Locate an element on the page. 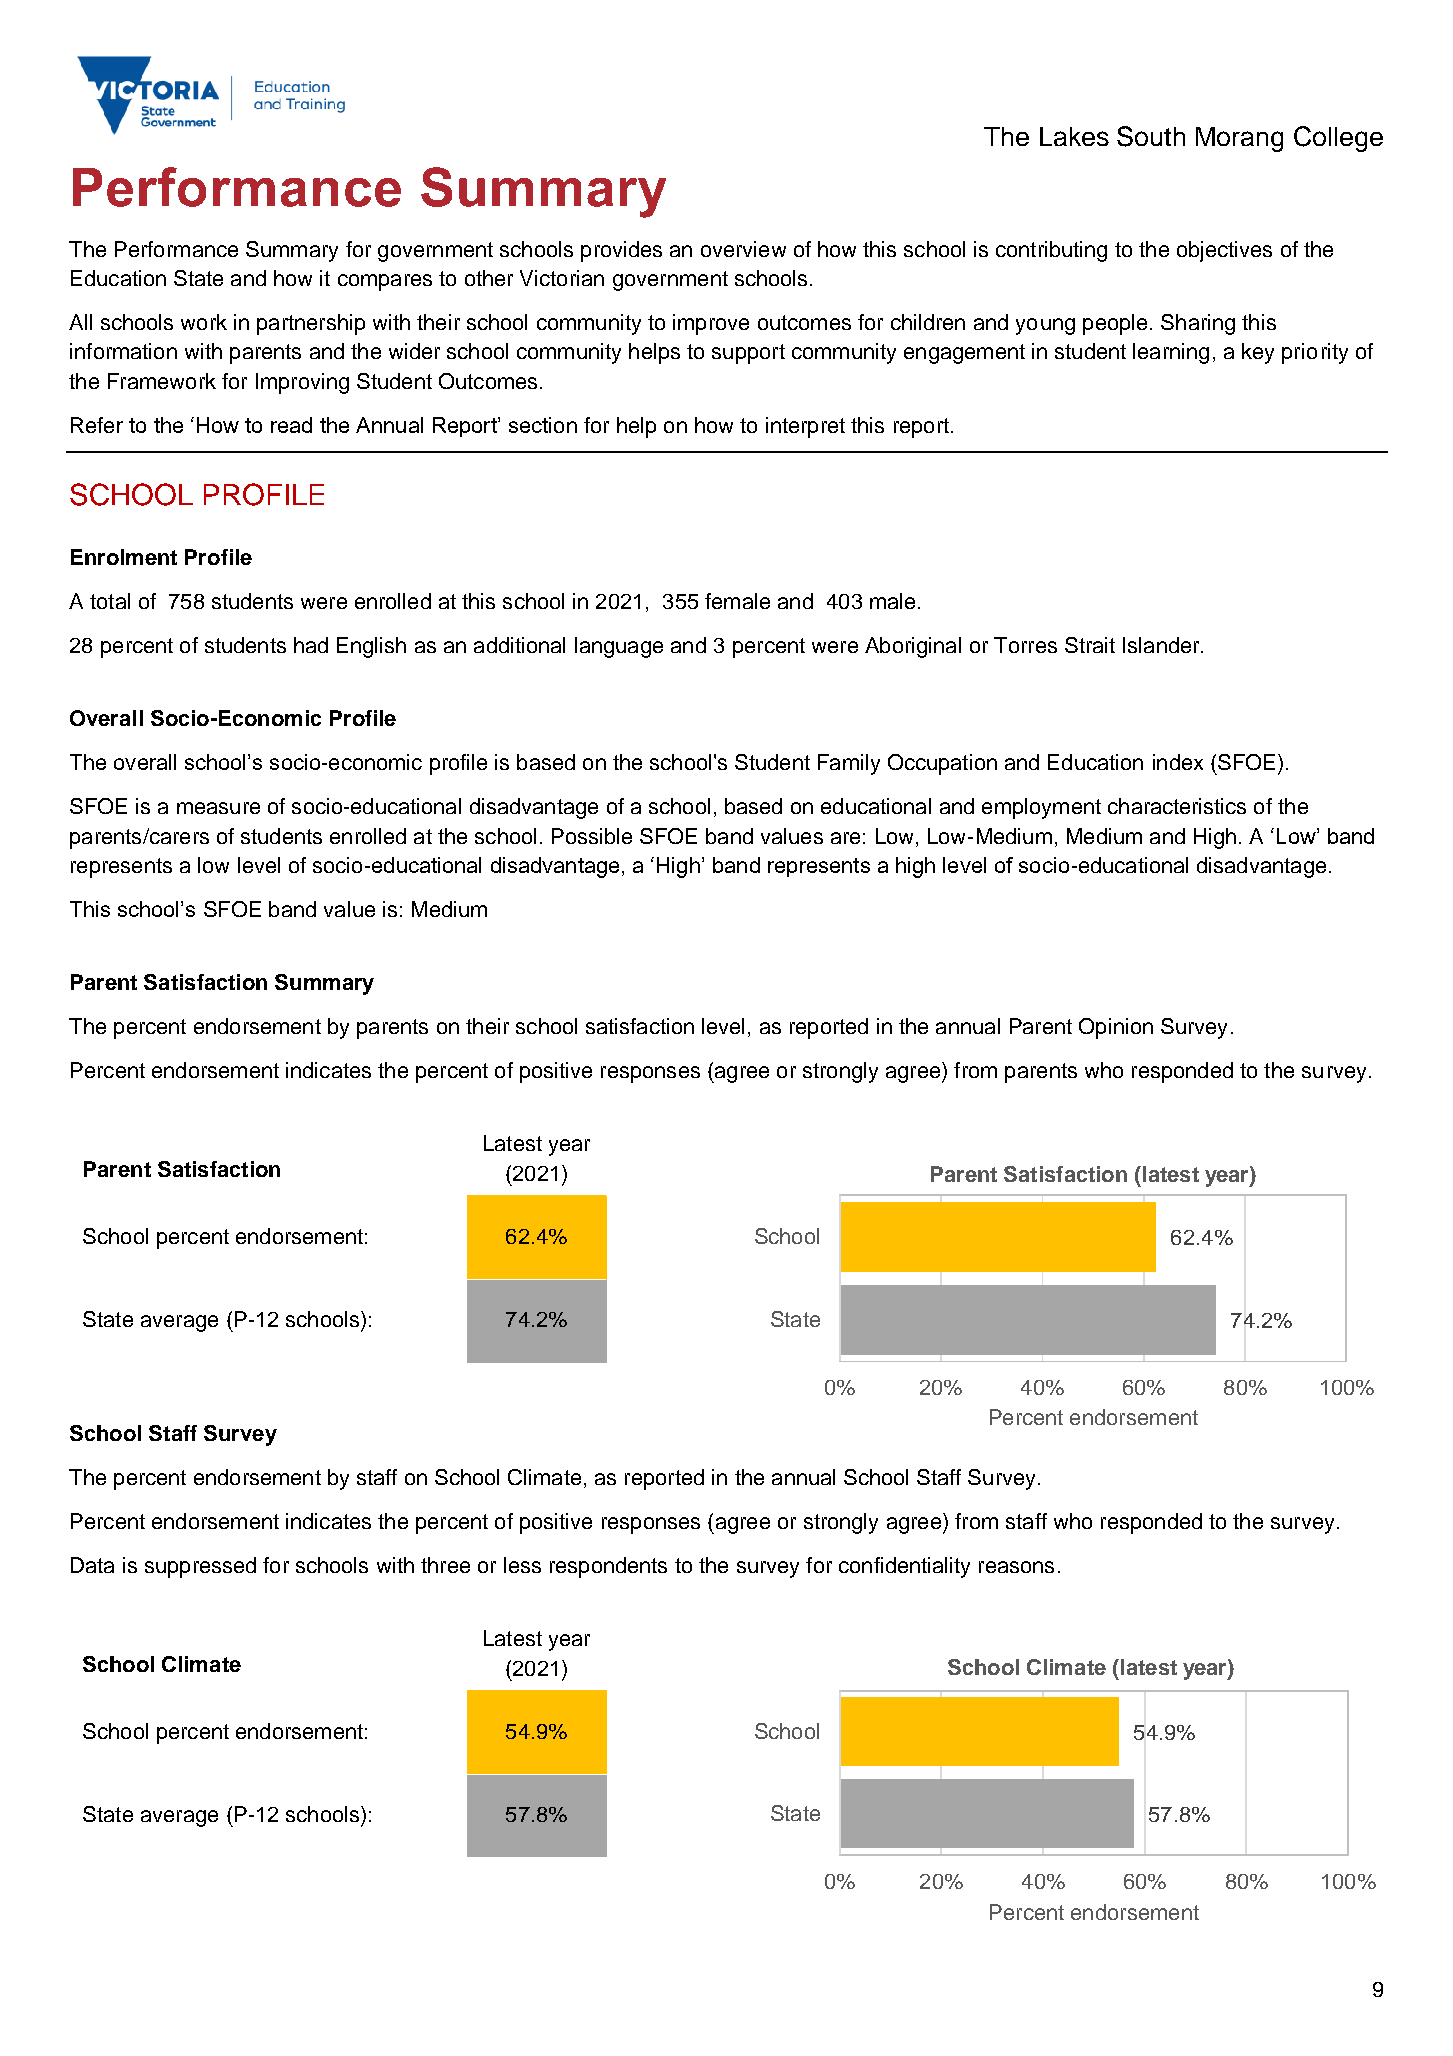  respondents is located at coordinates (608, 1567).
